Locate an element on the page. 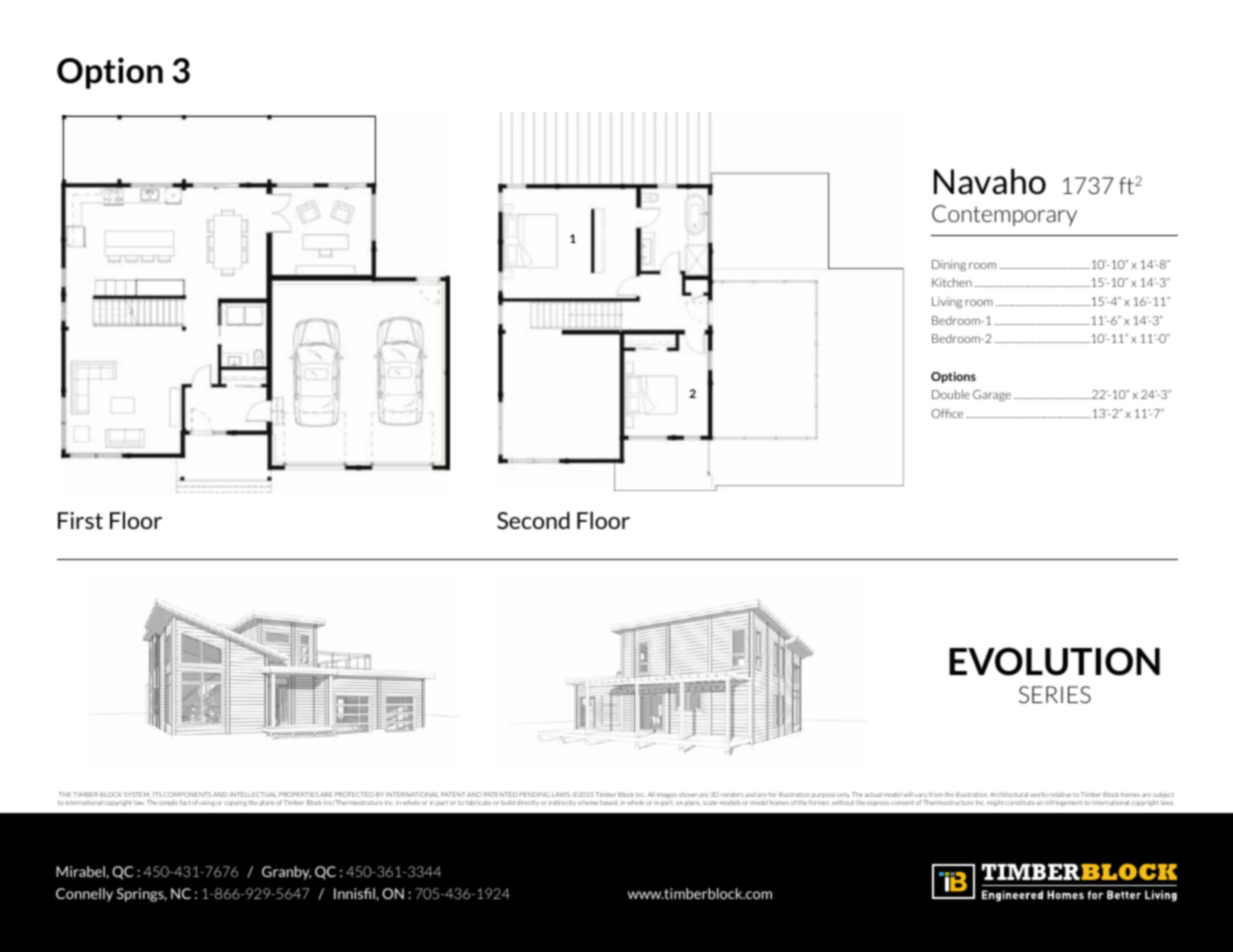 This document has width=1233, height=952. Connelly is located at coordinates (84, 895).
